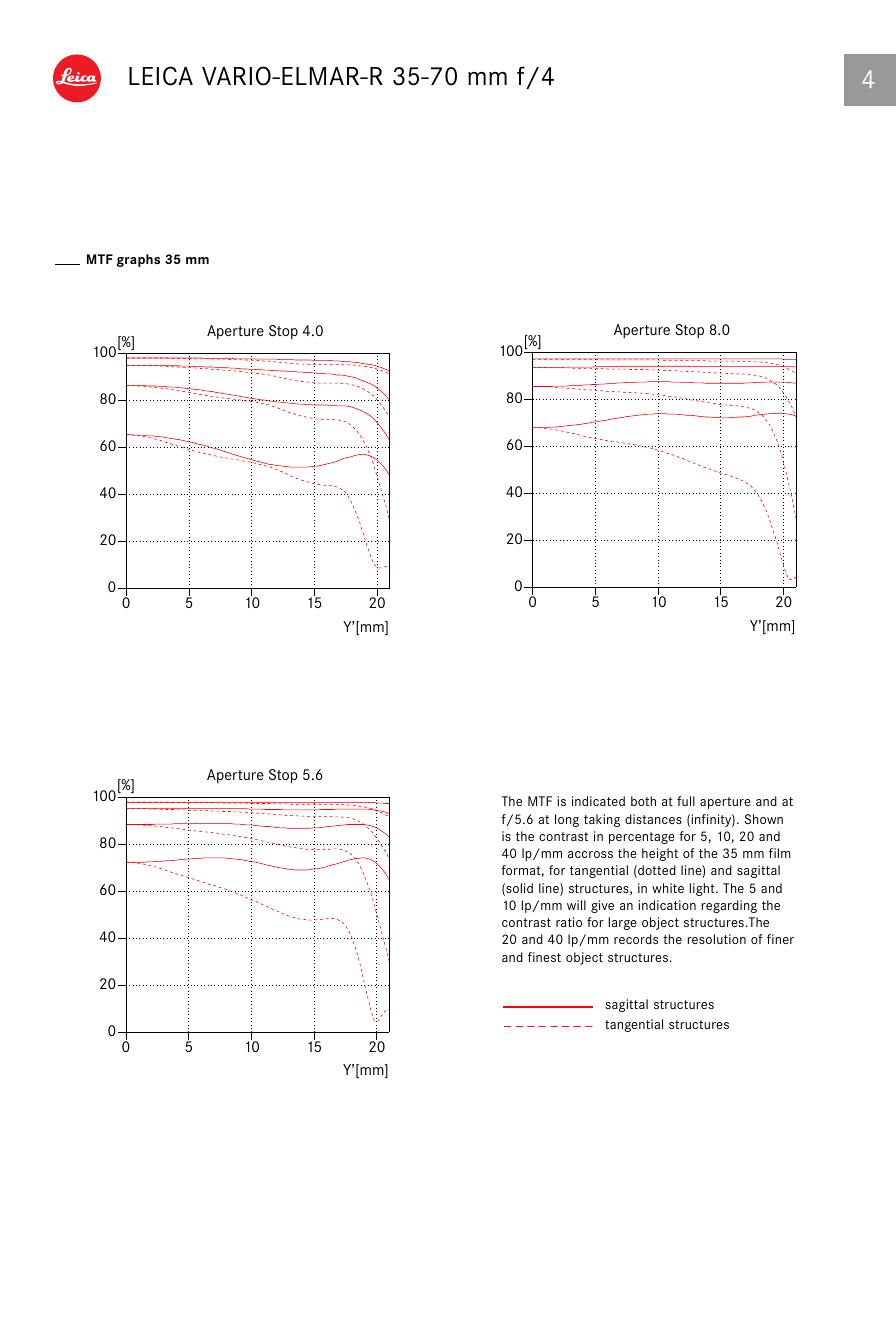 This screenshot has width=896, height=1342. I want to click on indicated, so click(598, 801).
